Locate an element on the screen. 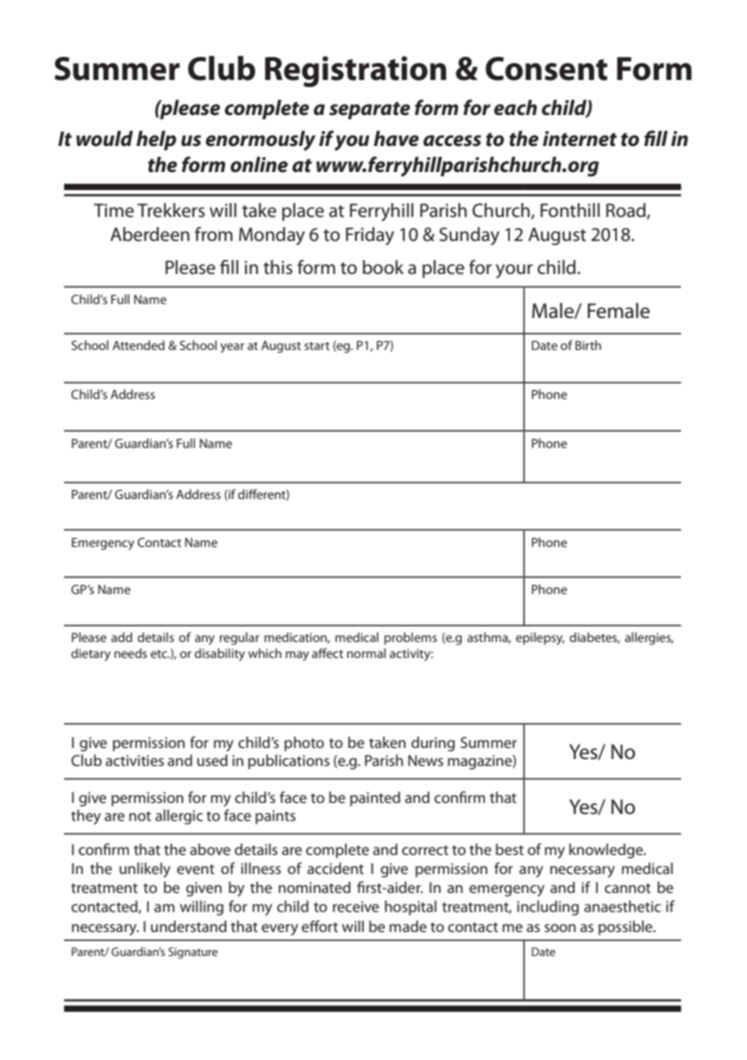  start is located at coordinates (317, 346).
